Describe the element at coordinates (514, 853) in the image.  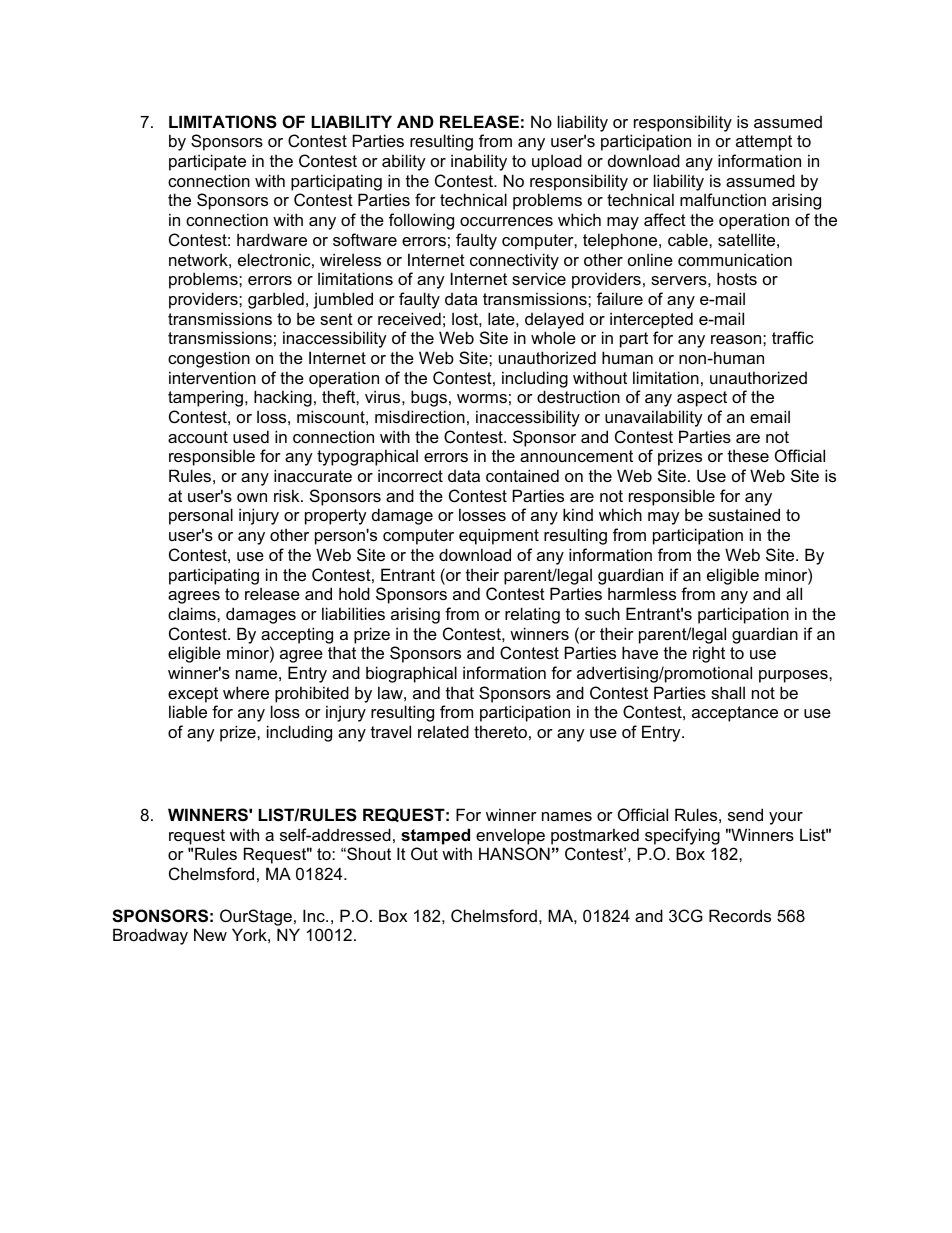
I see `HANSON` at that location.
